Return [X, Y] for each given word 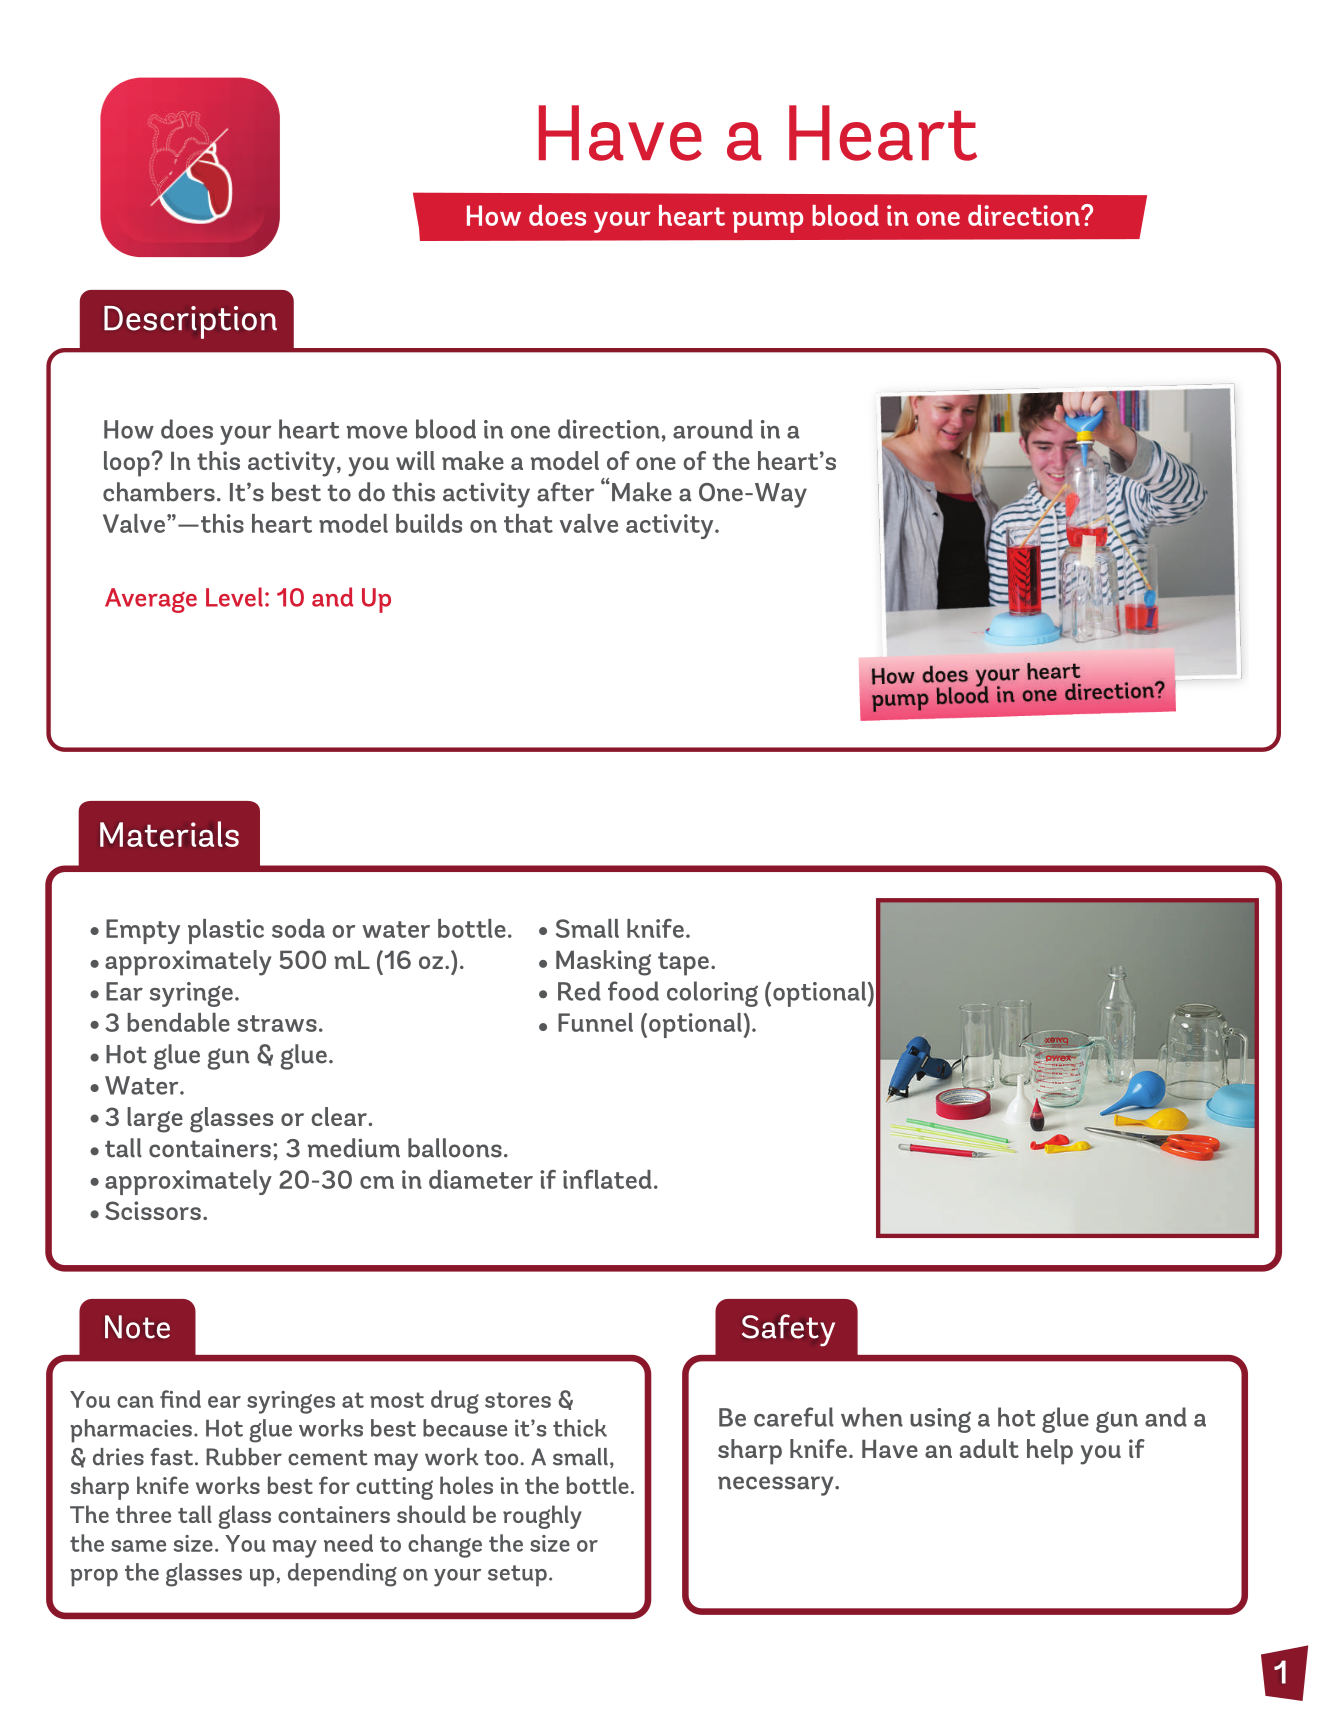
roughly [542, 1517]
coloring [712, 994]
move [377, 432]
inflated [607, 1179]
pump [768, 222]
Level [234, 597]
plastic [226, 931]
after [565, 492]
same [138, 1546]
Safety [788, 1330]
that [528, 523]
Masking [603, 963]
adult [989, 1448]
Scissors [153, 1210]
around [713, 429]
